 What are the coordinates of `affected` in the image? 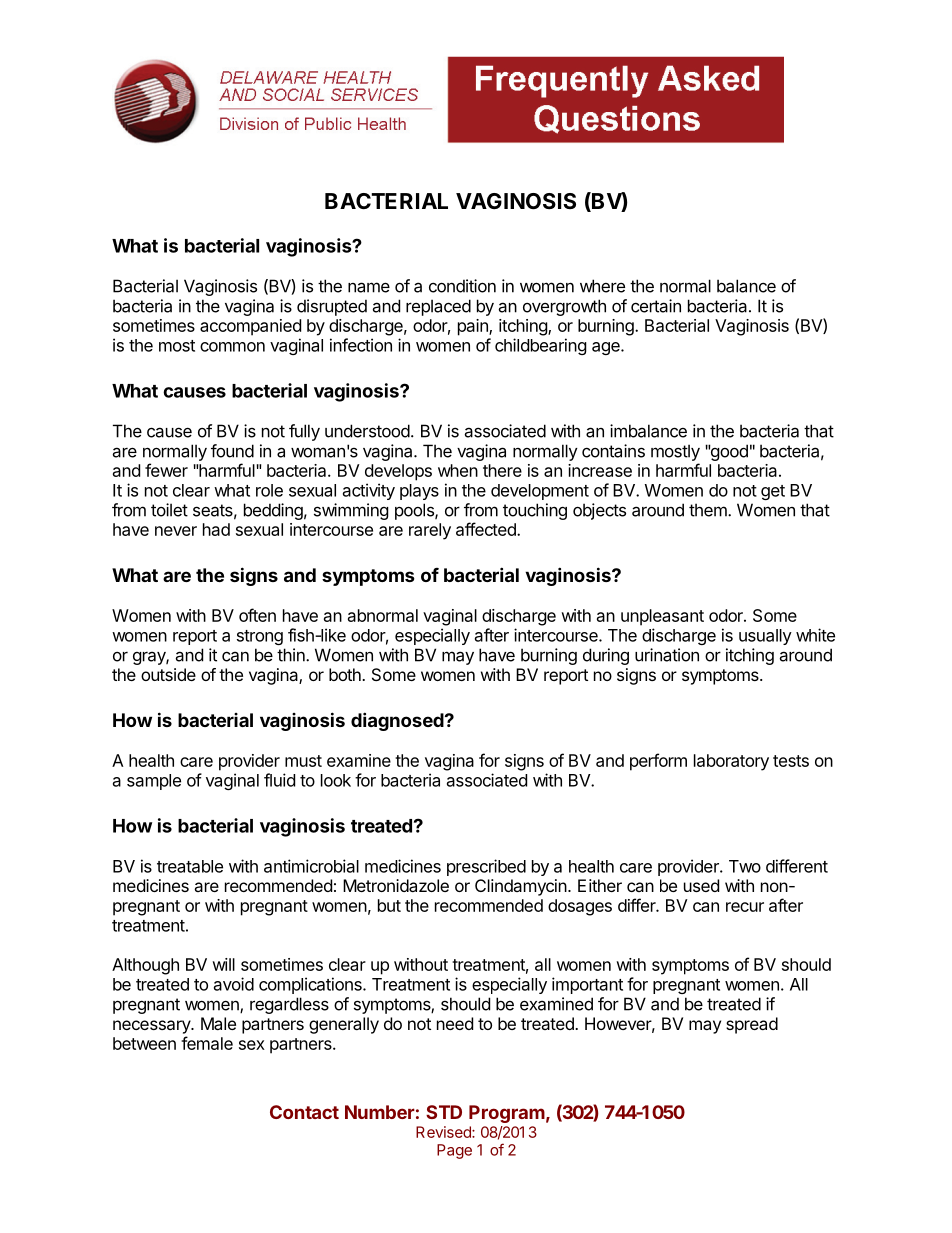 It's located at (487, 529).
